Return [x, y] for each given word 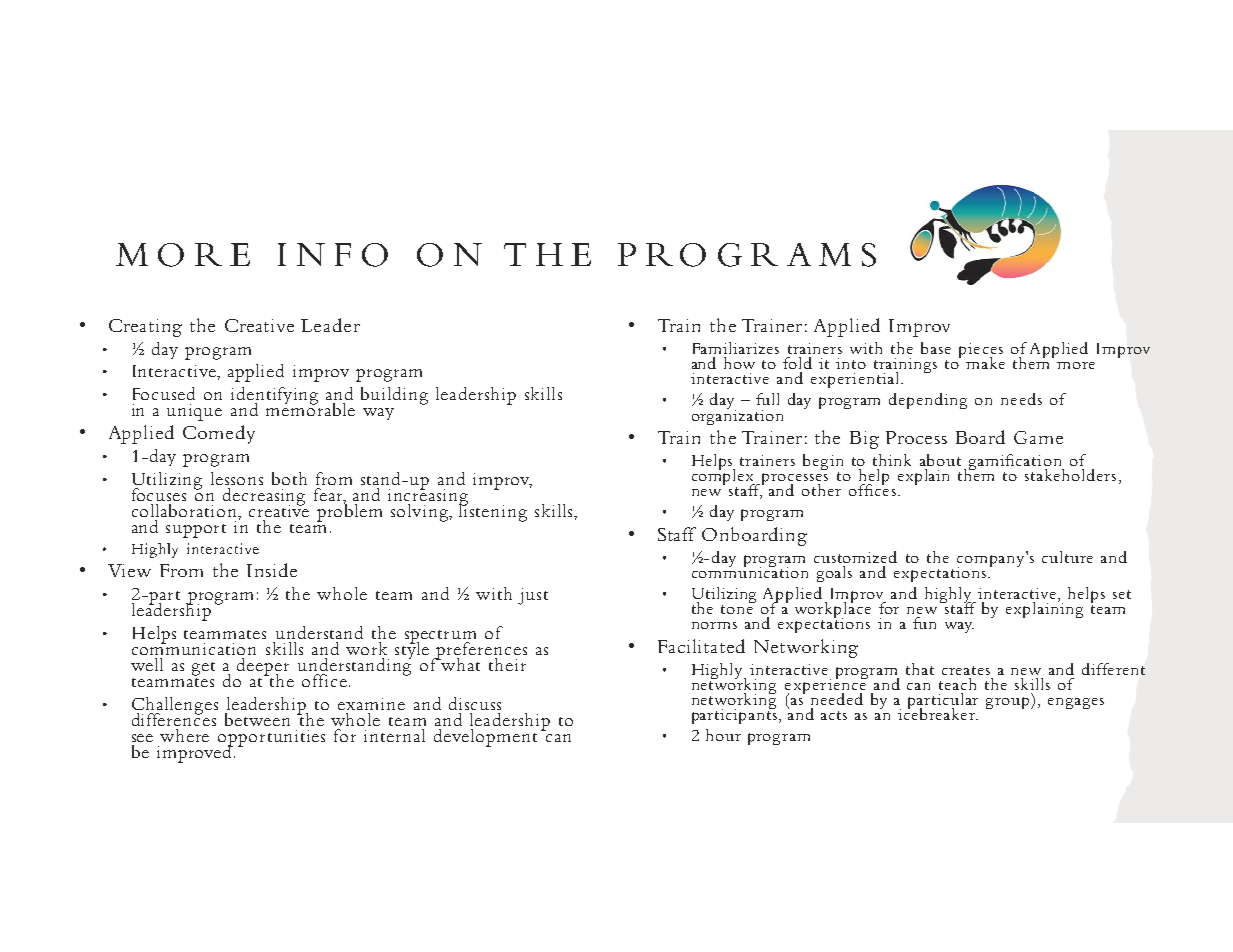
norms [714, 625]
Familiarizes [736, 348]
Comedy [219, 434]
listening [493, 511]
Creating [145, 328]
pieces [981, 351]
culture [1067, 557]
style [412, 649]
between [257, 719]
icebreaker [937, 712]
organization [737, 416]
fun [924, 623]
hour [723, 735]
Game [1038, 437]
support [196, 531]
